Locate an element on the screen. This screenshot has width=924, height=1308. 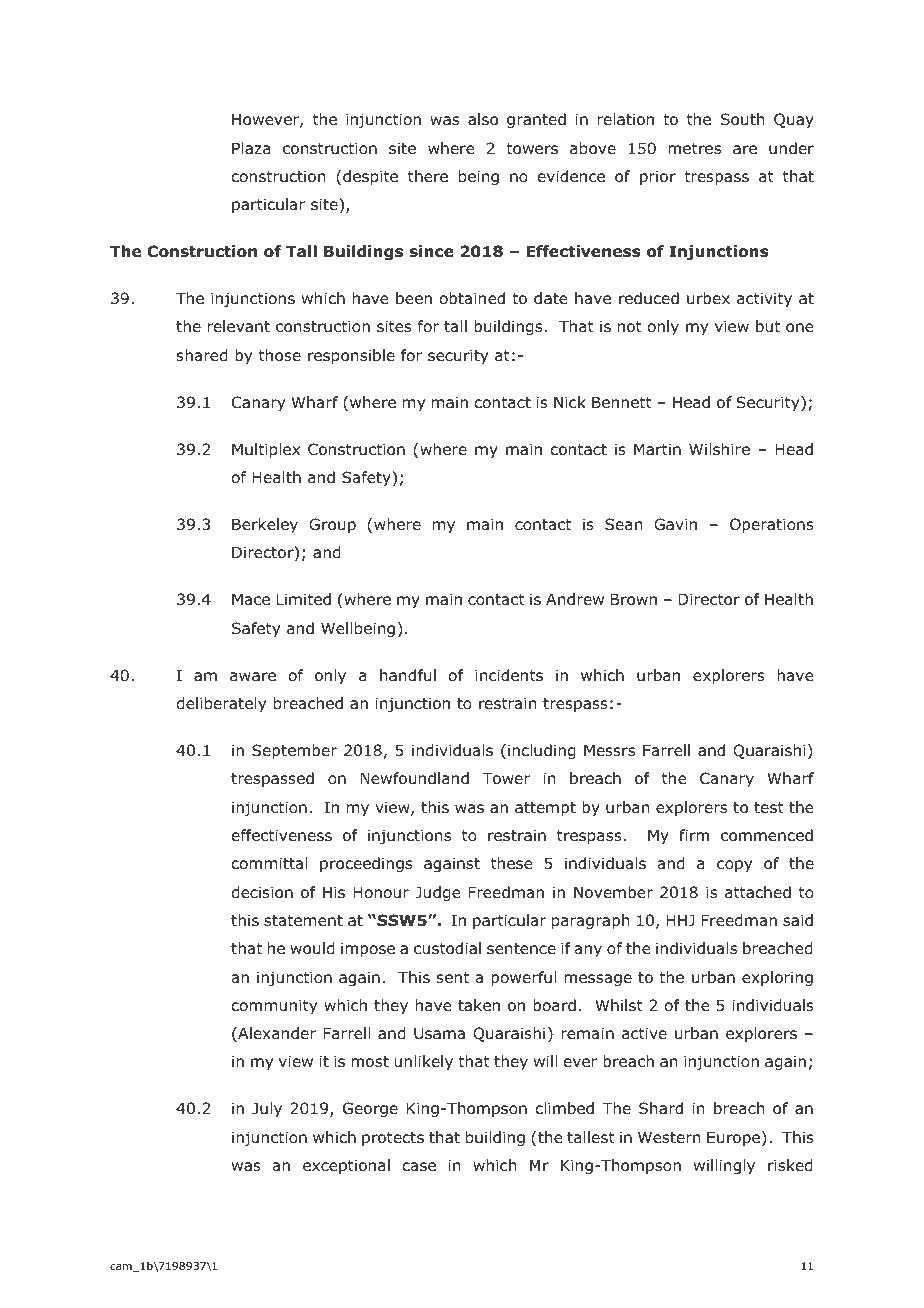
climbed is located at coordinates (564, 1108).
